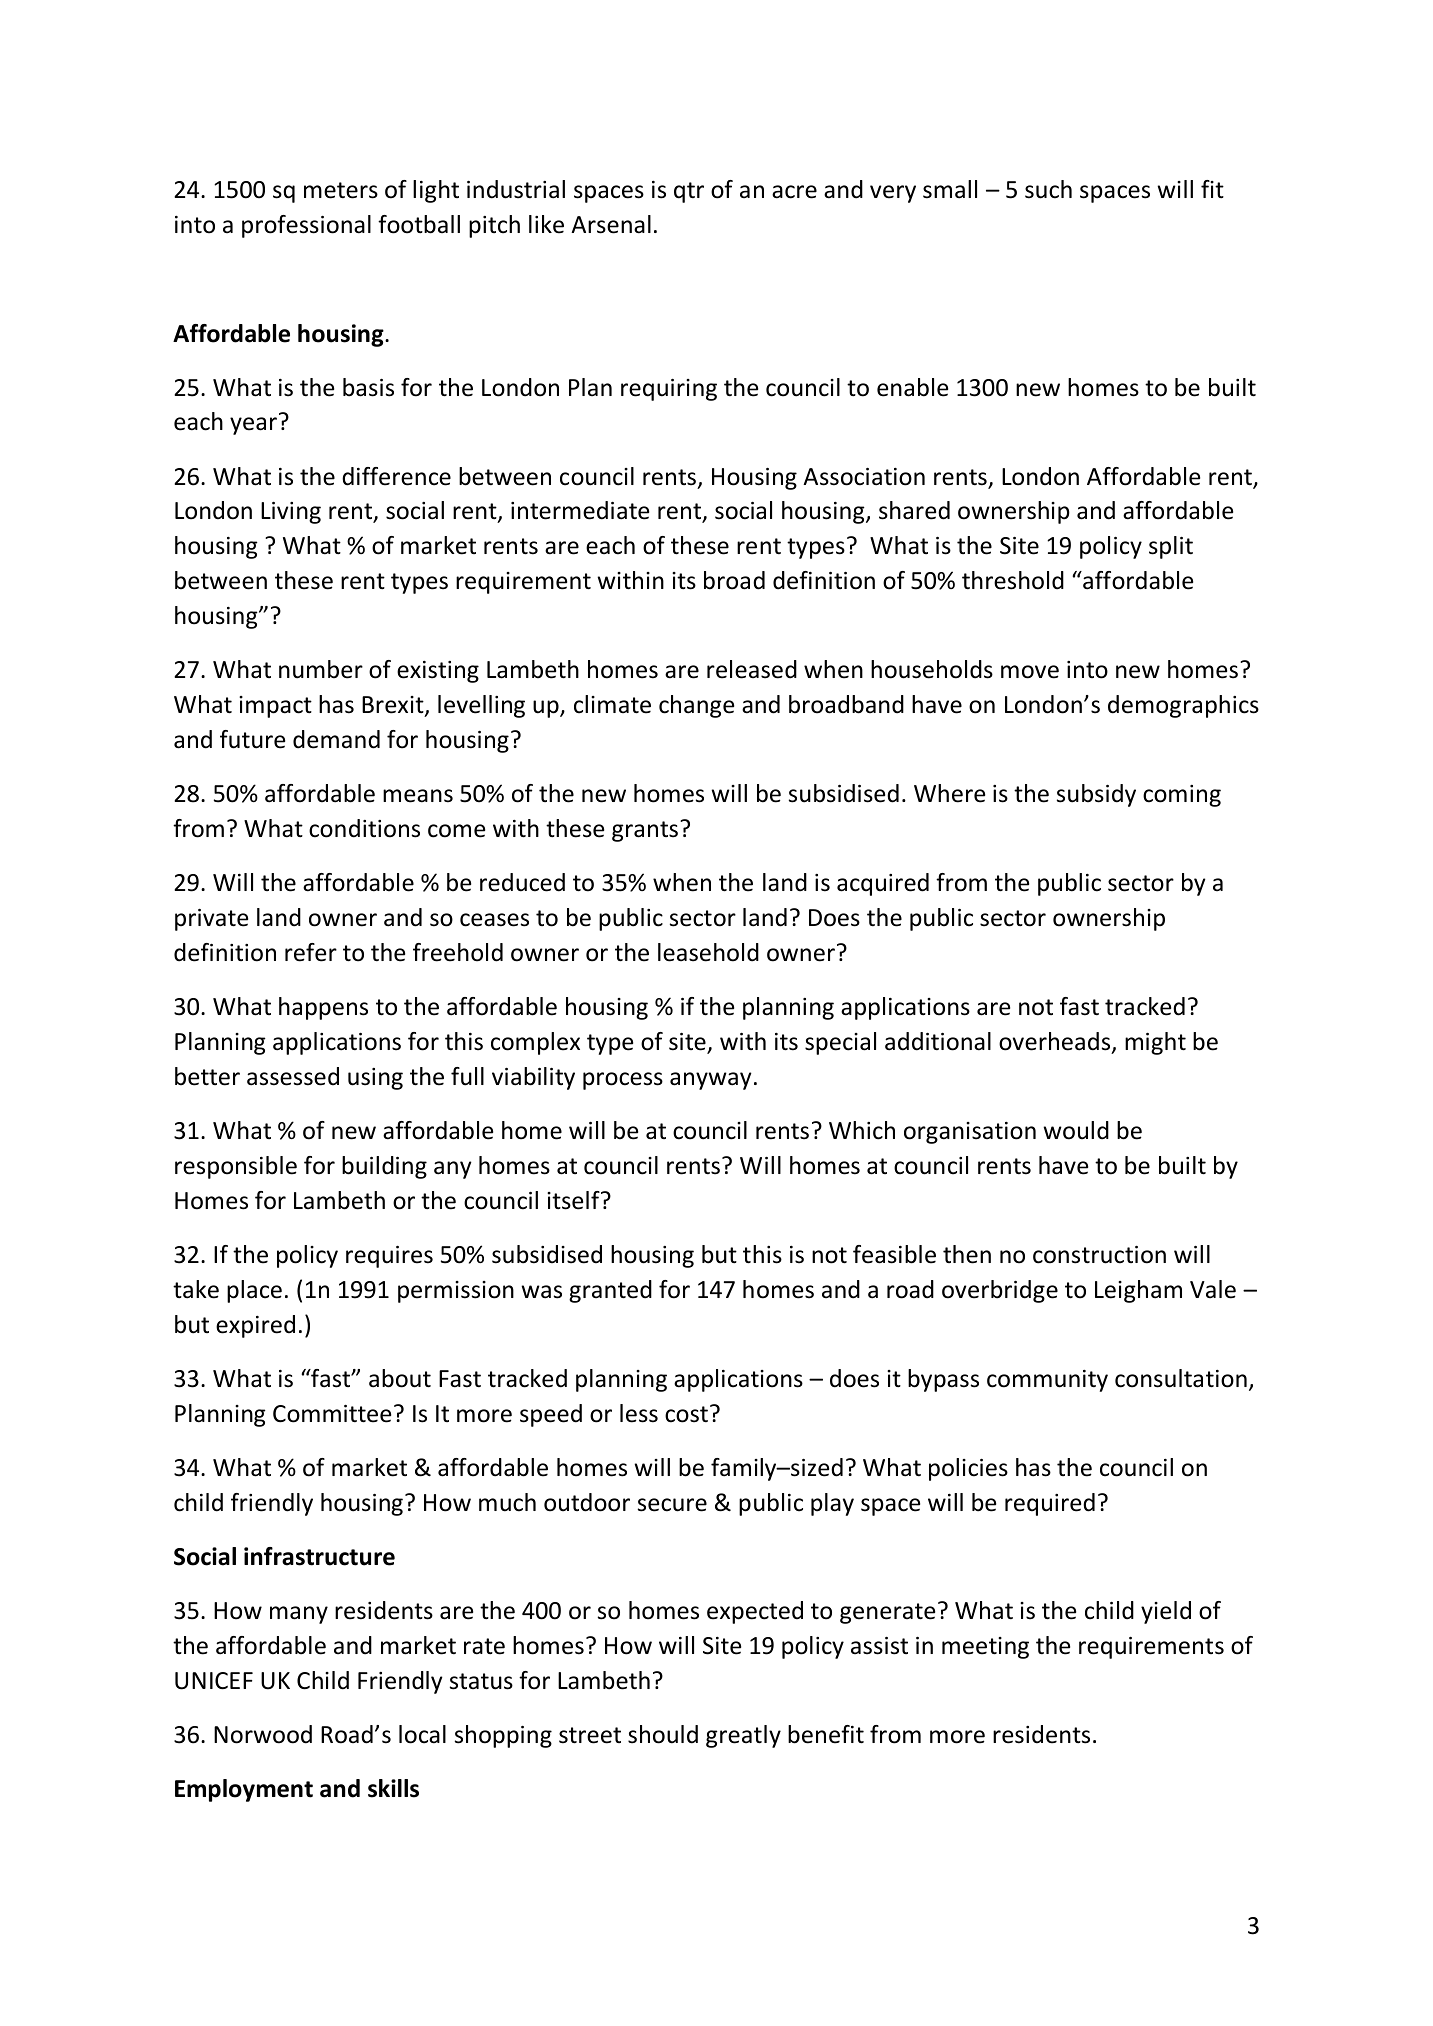  What do you see at coordinates (1056, 1042) in the screenshot?
I see `overheads` at bounding box center [1056, 1042].
